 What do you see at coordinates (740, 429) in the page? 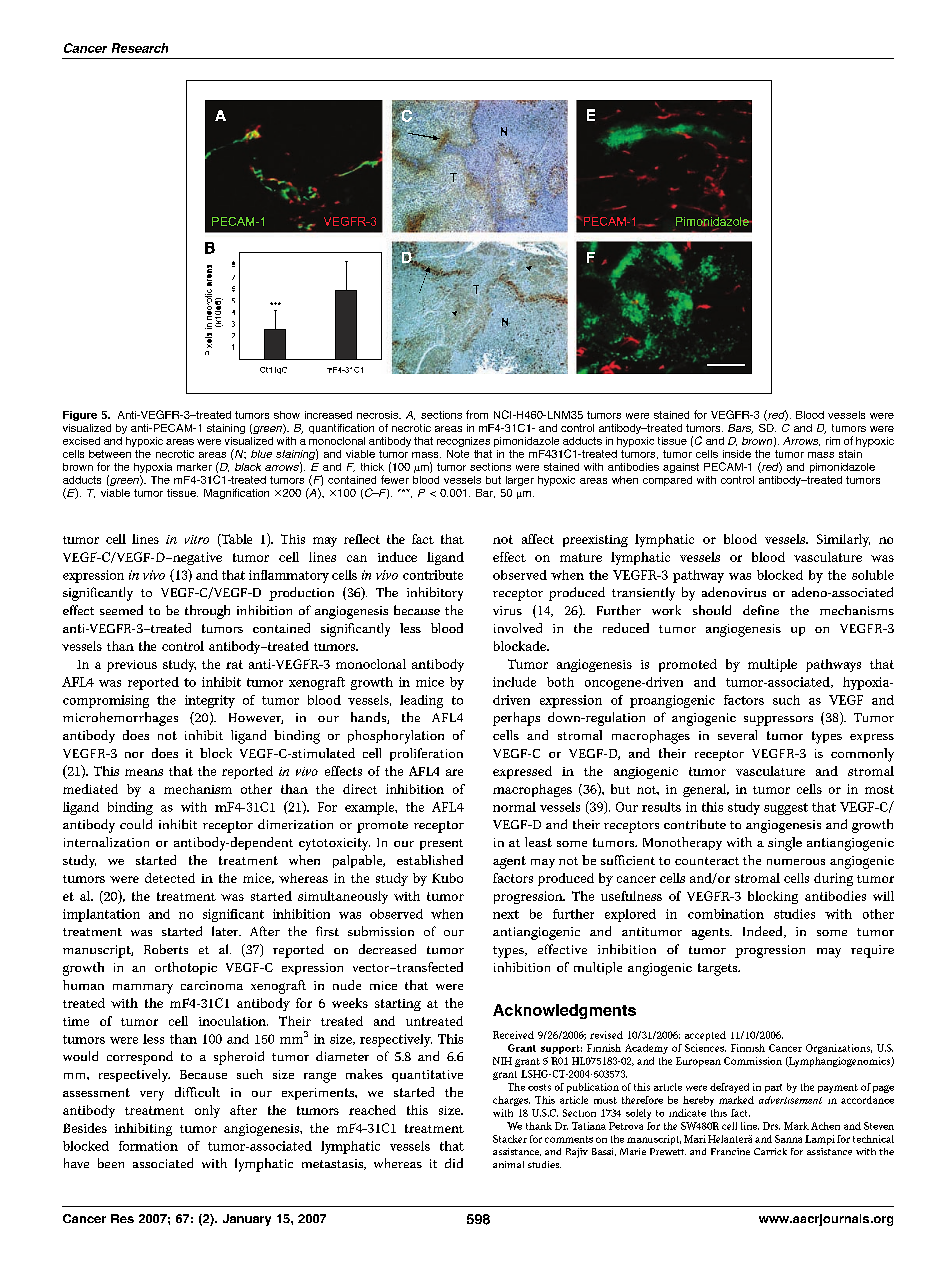
I see `Bars` at bounding box center [740, 429].
